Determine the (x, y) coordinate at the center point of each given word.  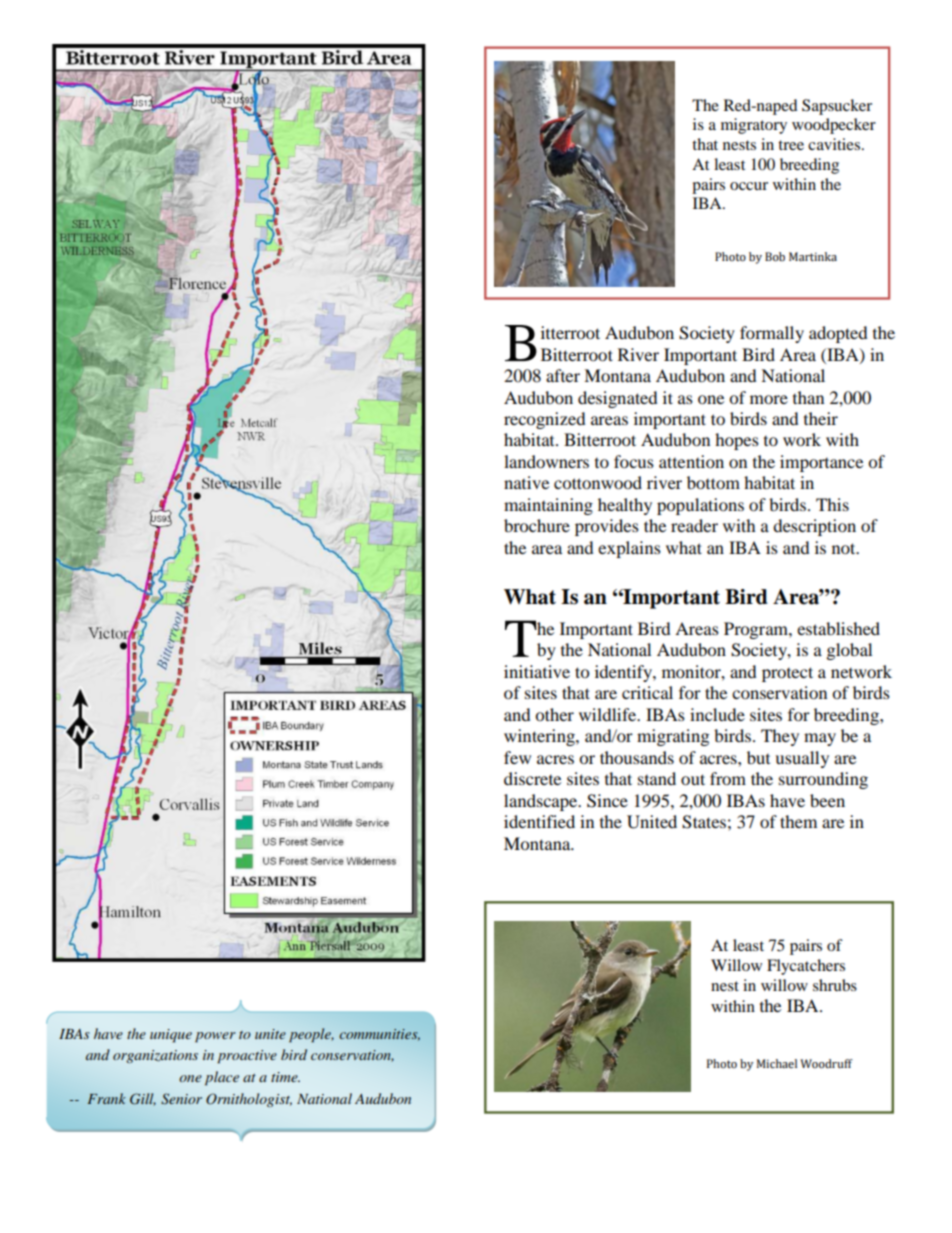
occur (749, 186)
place (222, 1078)
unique (171, 1036)
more (769, 399)
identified (539, 821)
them (798, 821)
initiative (537, 671)
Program (757, 630)
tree (791, 145)
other (554, 714)
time (285, 1077)
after (563, 375)
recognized (545, 420)
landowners (546, 461)
